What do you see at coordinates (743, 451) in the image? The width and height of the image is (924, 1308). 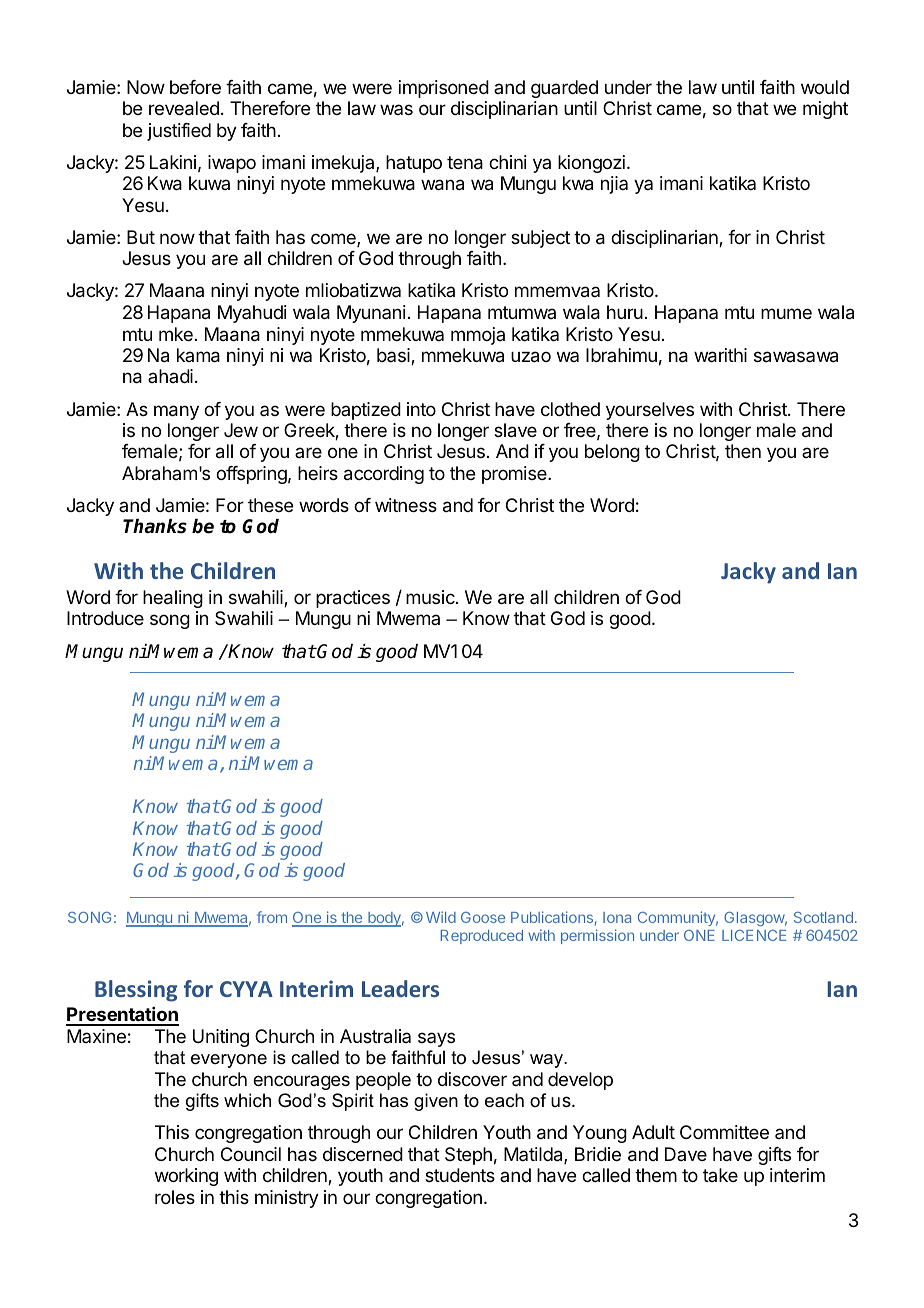 I see `then` at bounding box center [743, 451].
